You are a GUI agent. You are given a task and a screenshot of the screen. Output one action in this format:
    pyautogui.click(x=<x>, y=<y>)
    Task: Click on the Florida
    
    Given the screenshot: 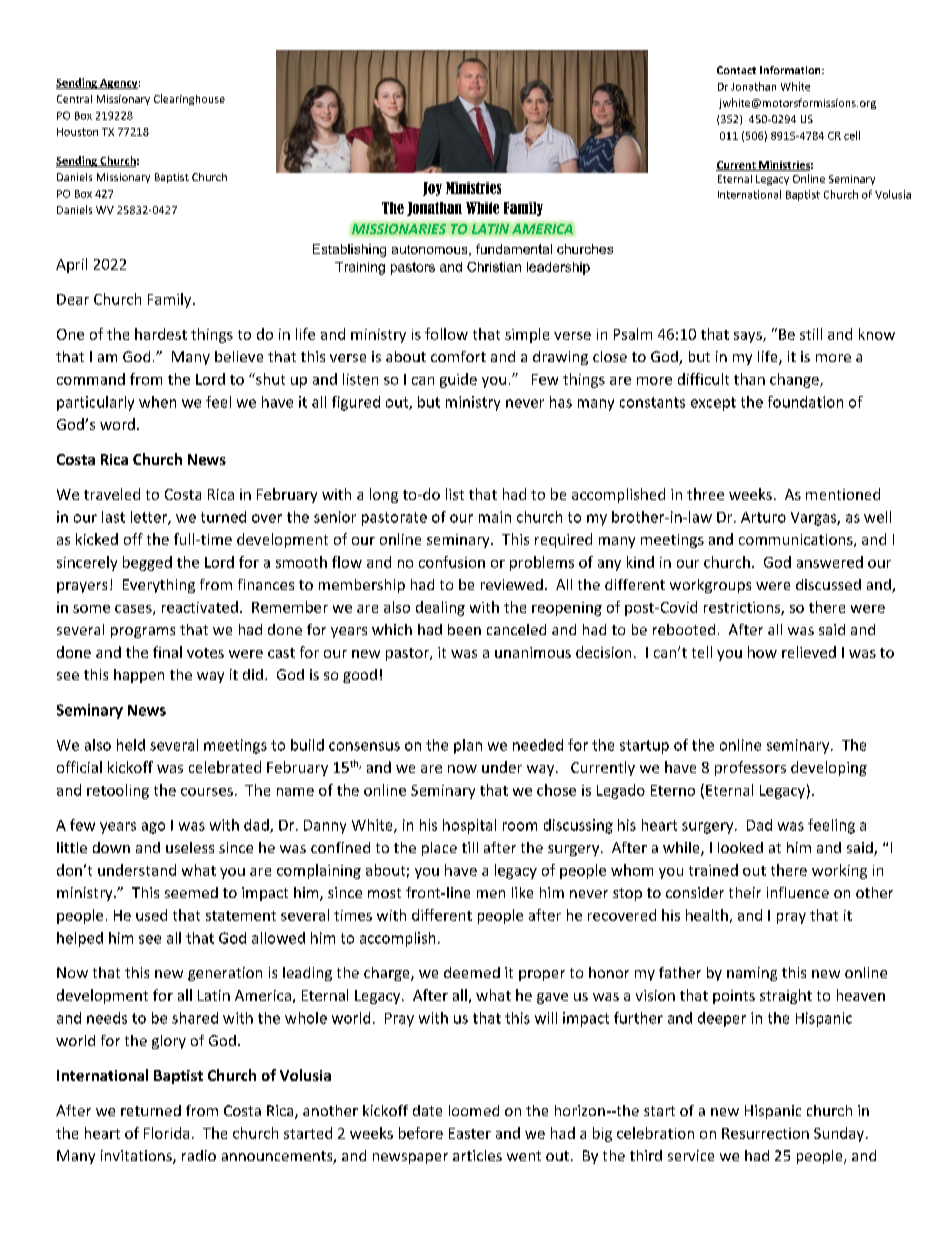 What is the action you would take?
    pyautogui.click(x=166, y=1133)
